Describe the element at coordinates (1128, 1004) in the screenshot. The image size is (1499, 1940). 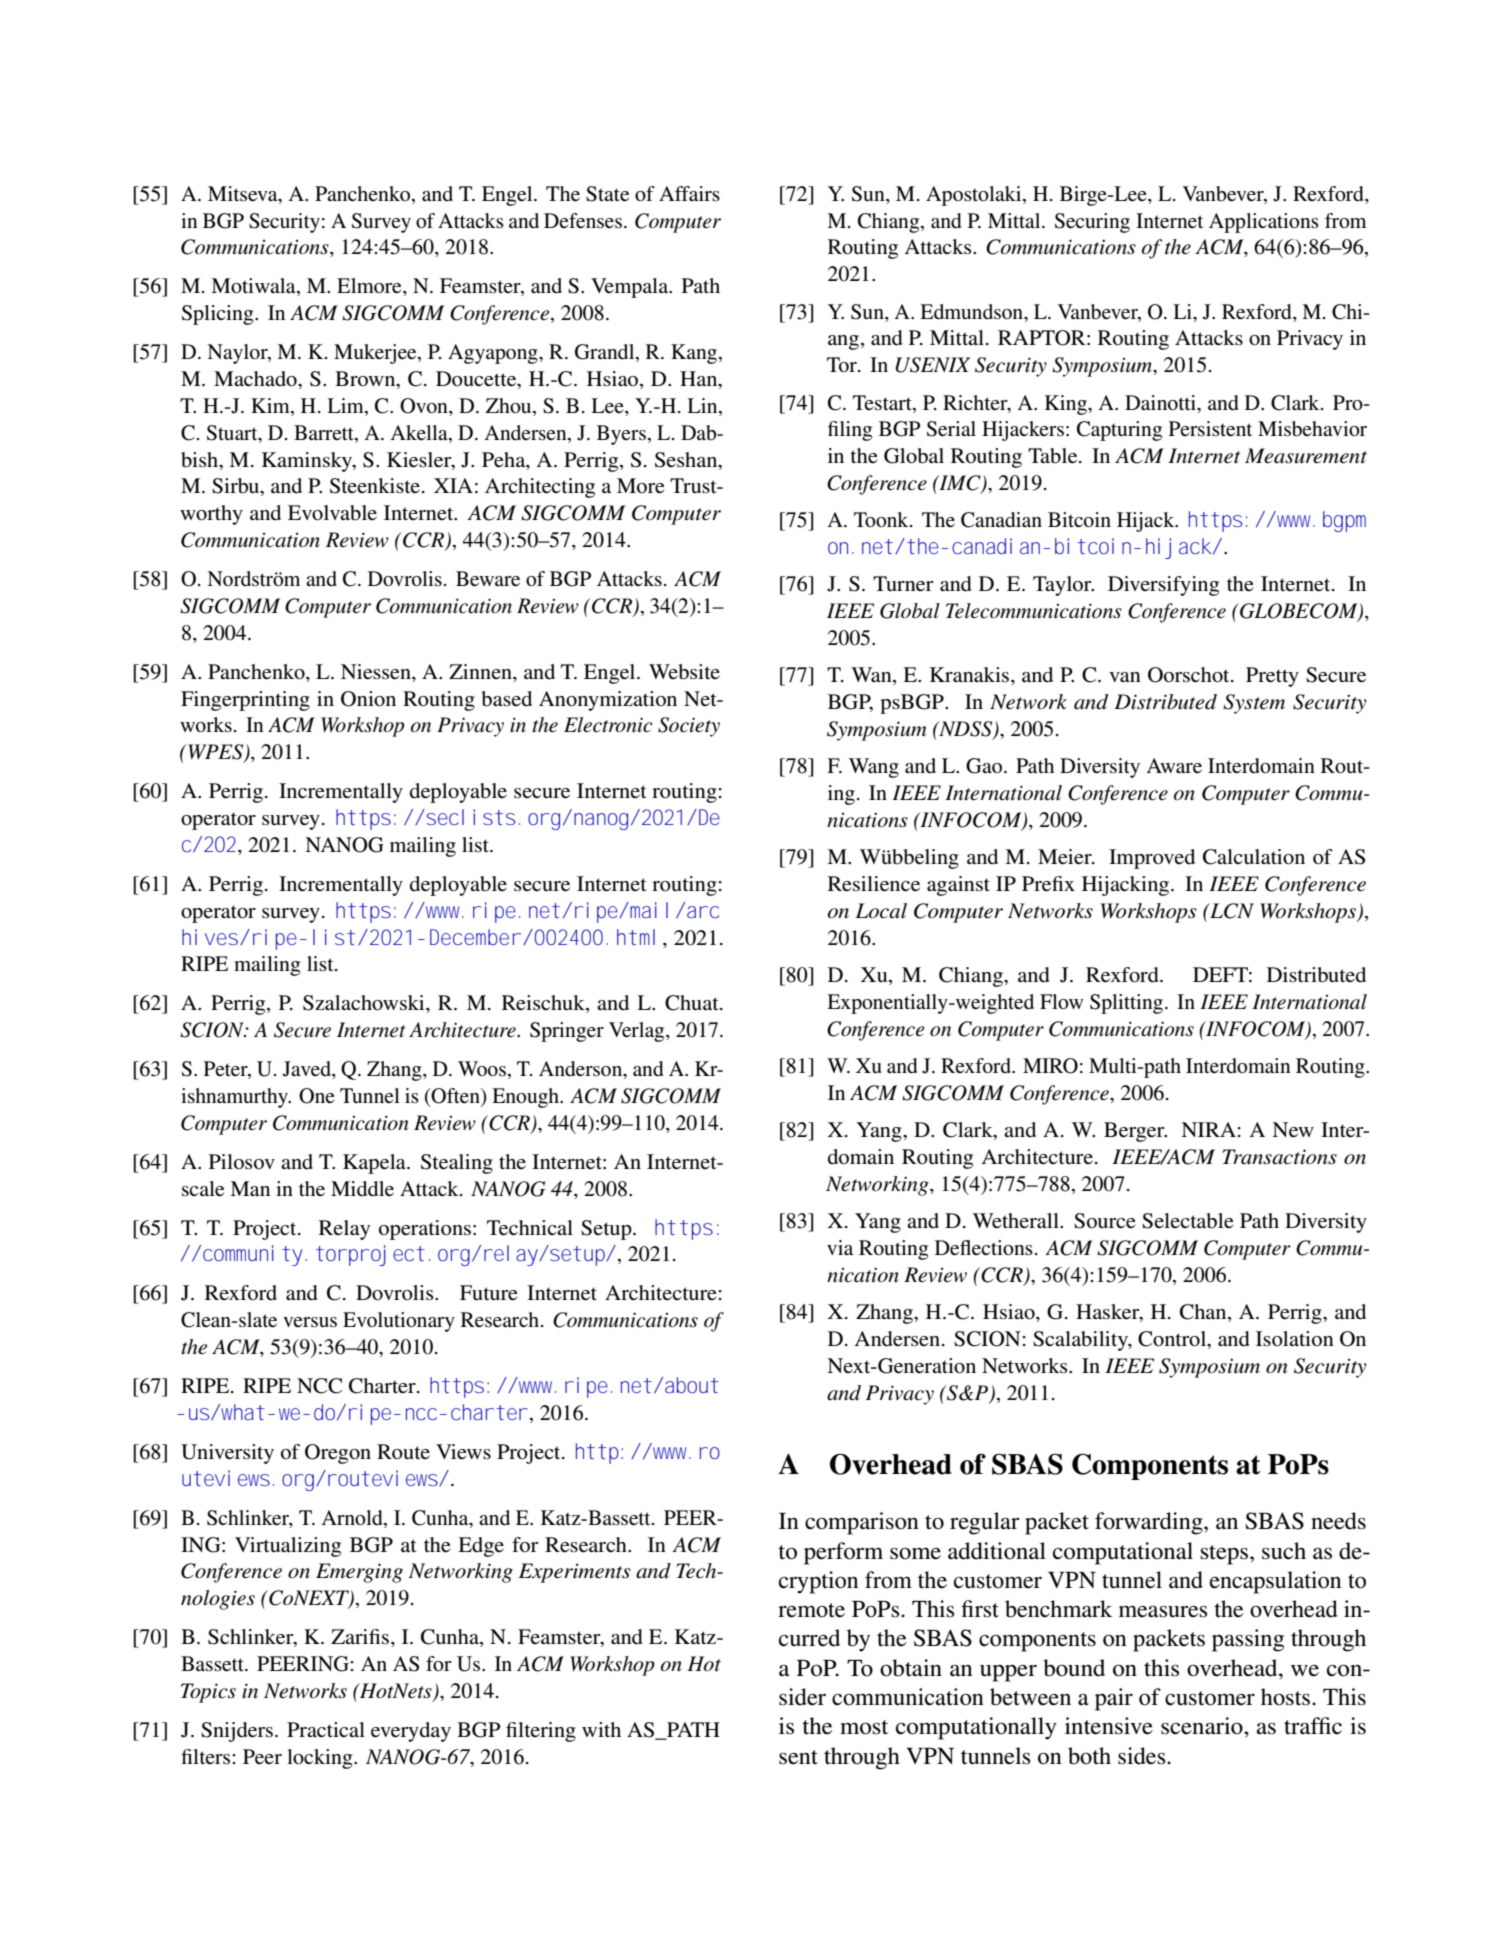
I see `Splitting` at that location.
